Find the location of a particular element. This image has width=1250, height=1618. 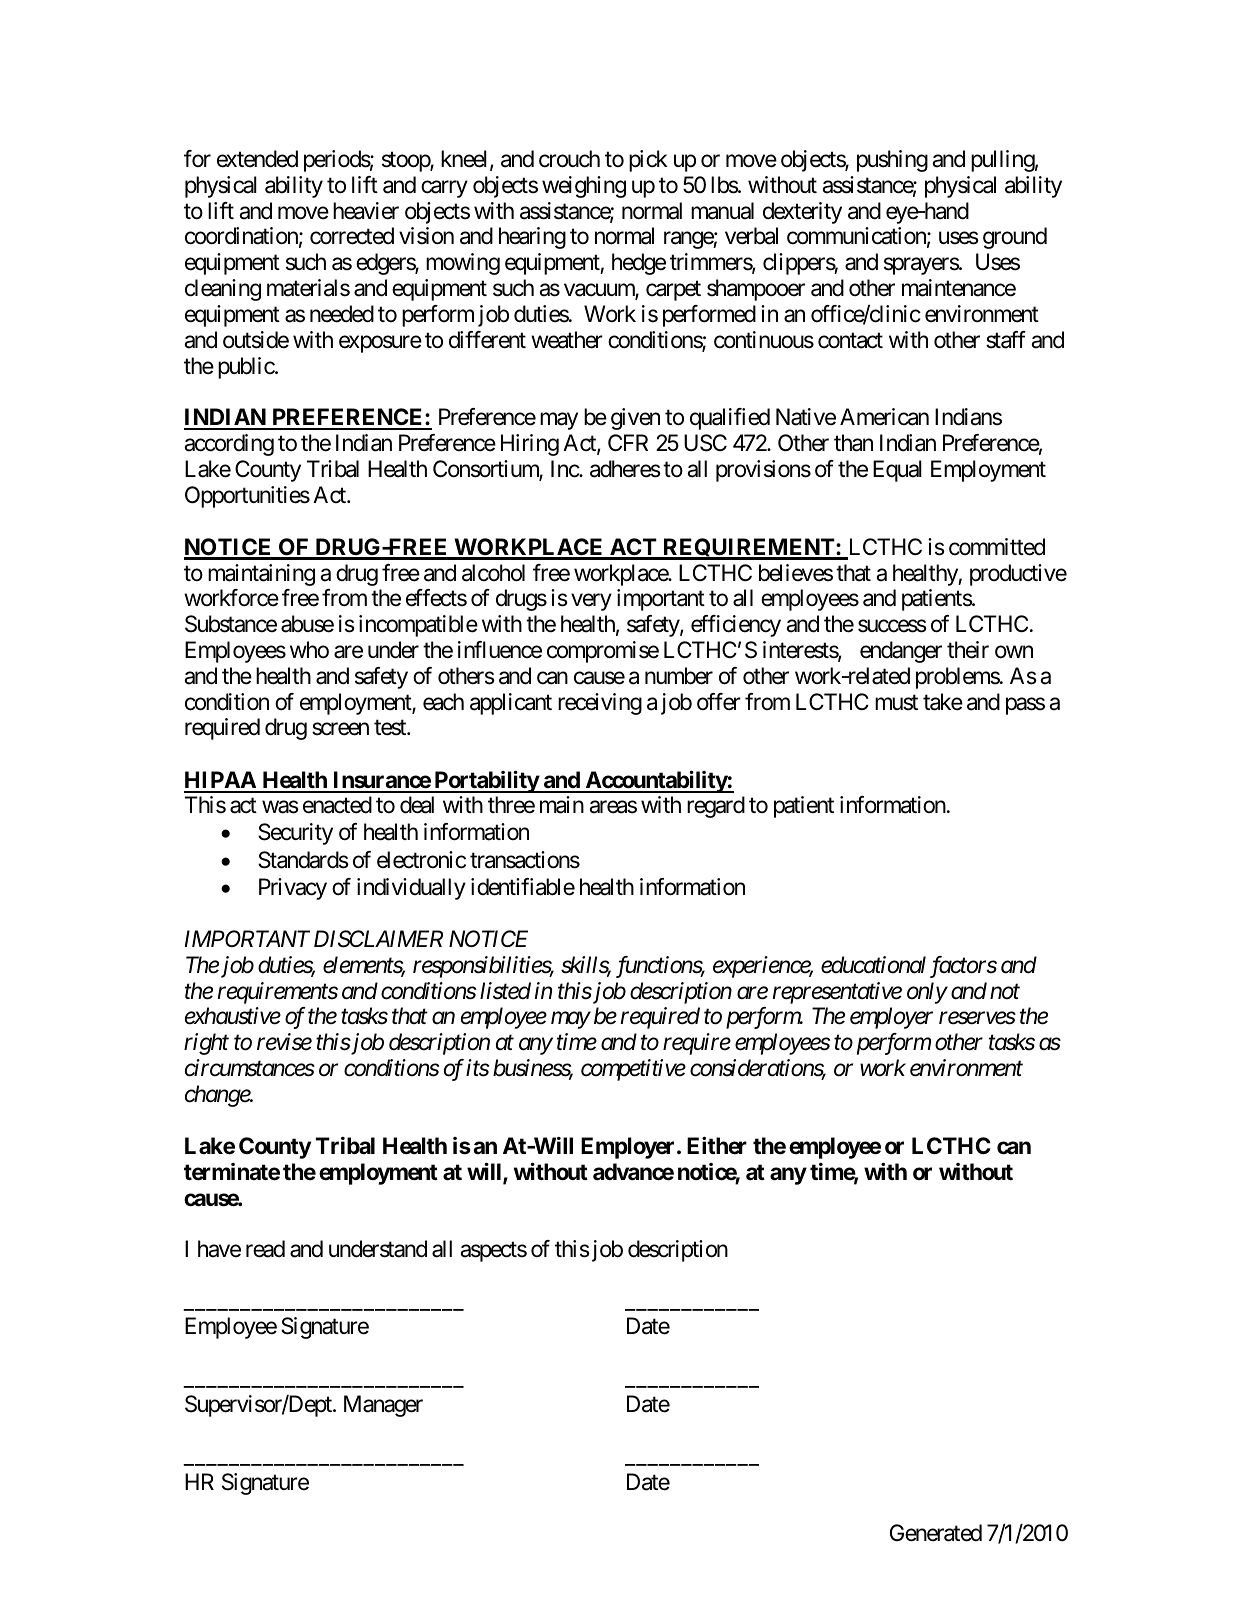

weighing is located at coordinates (584, 187).
